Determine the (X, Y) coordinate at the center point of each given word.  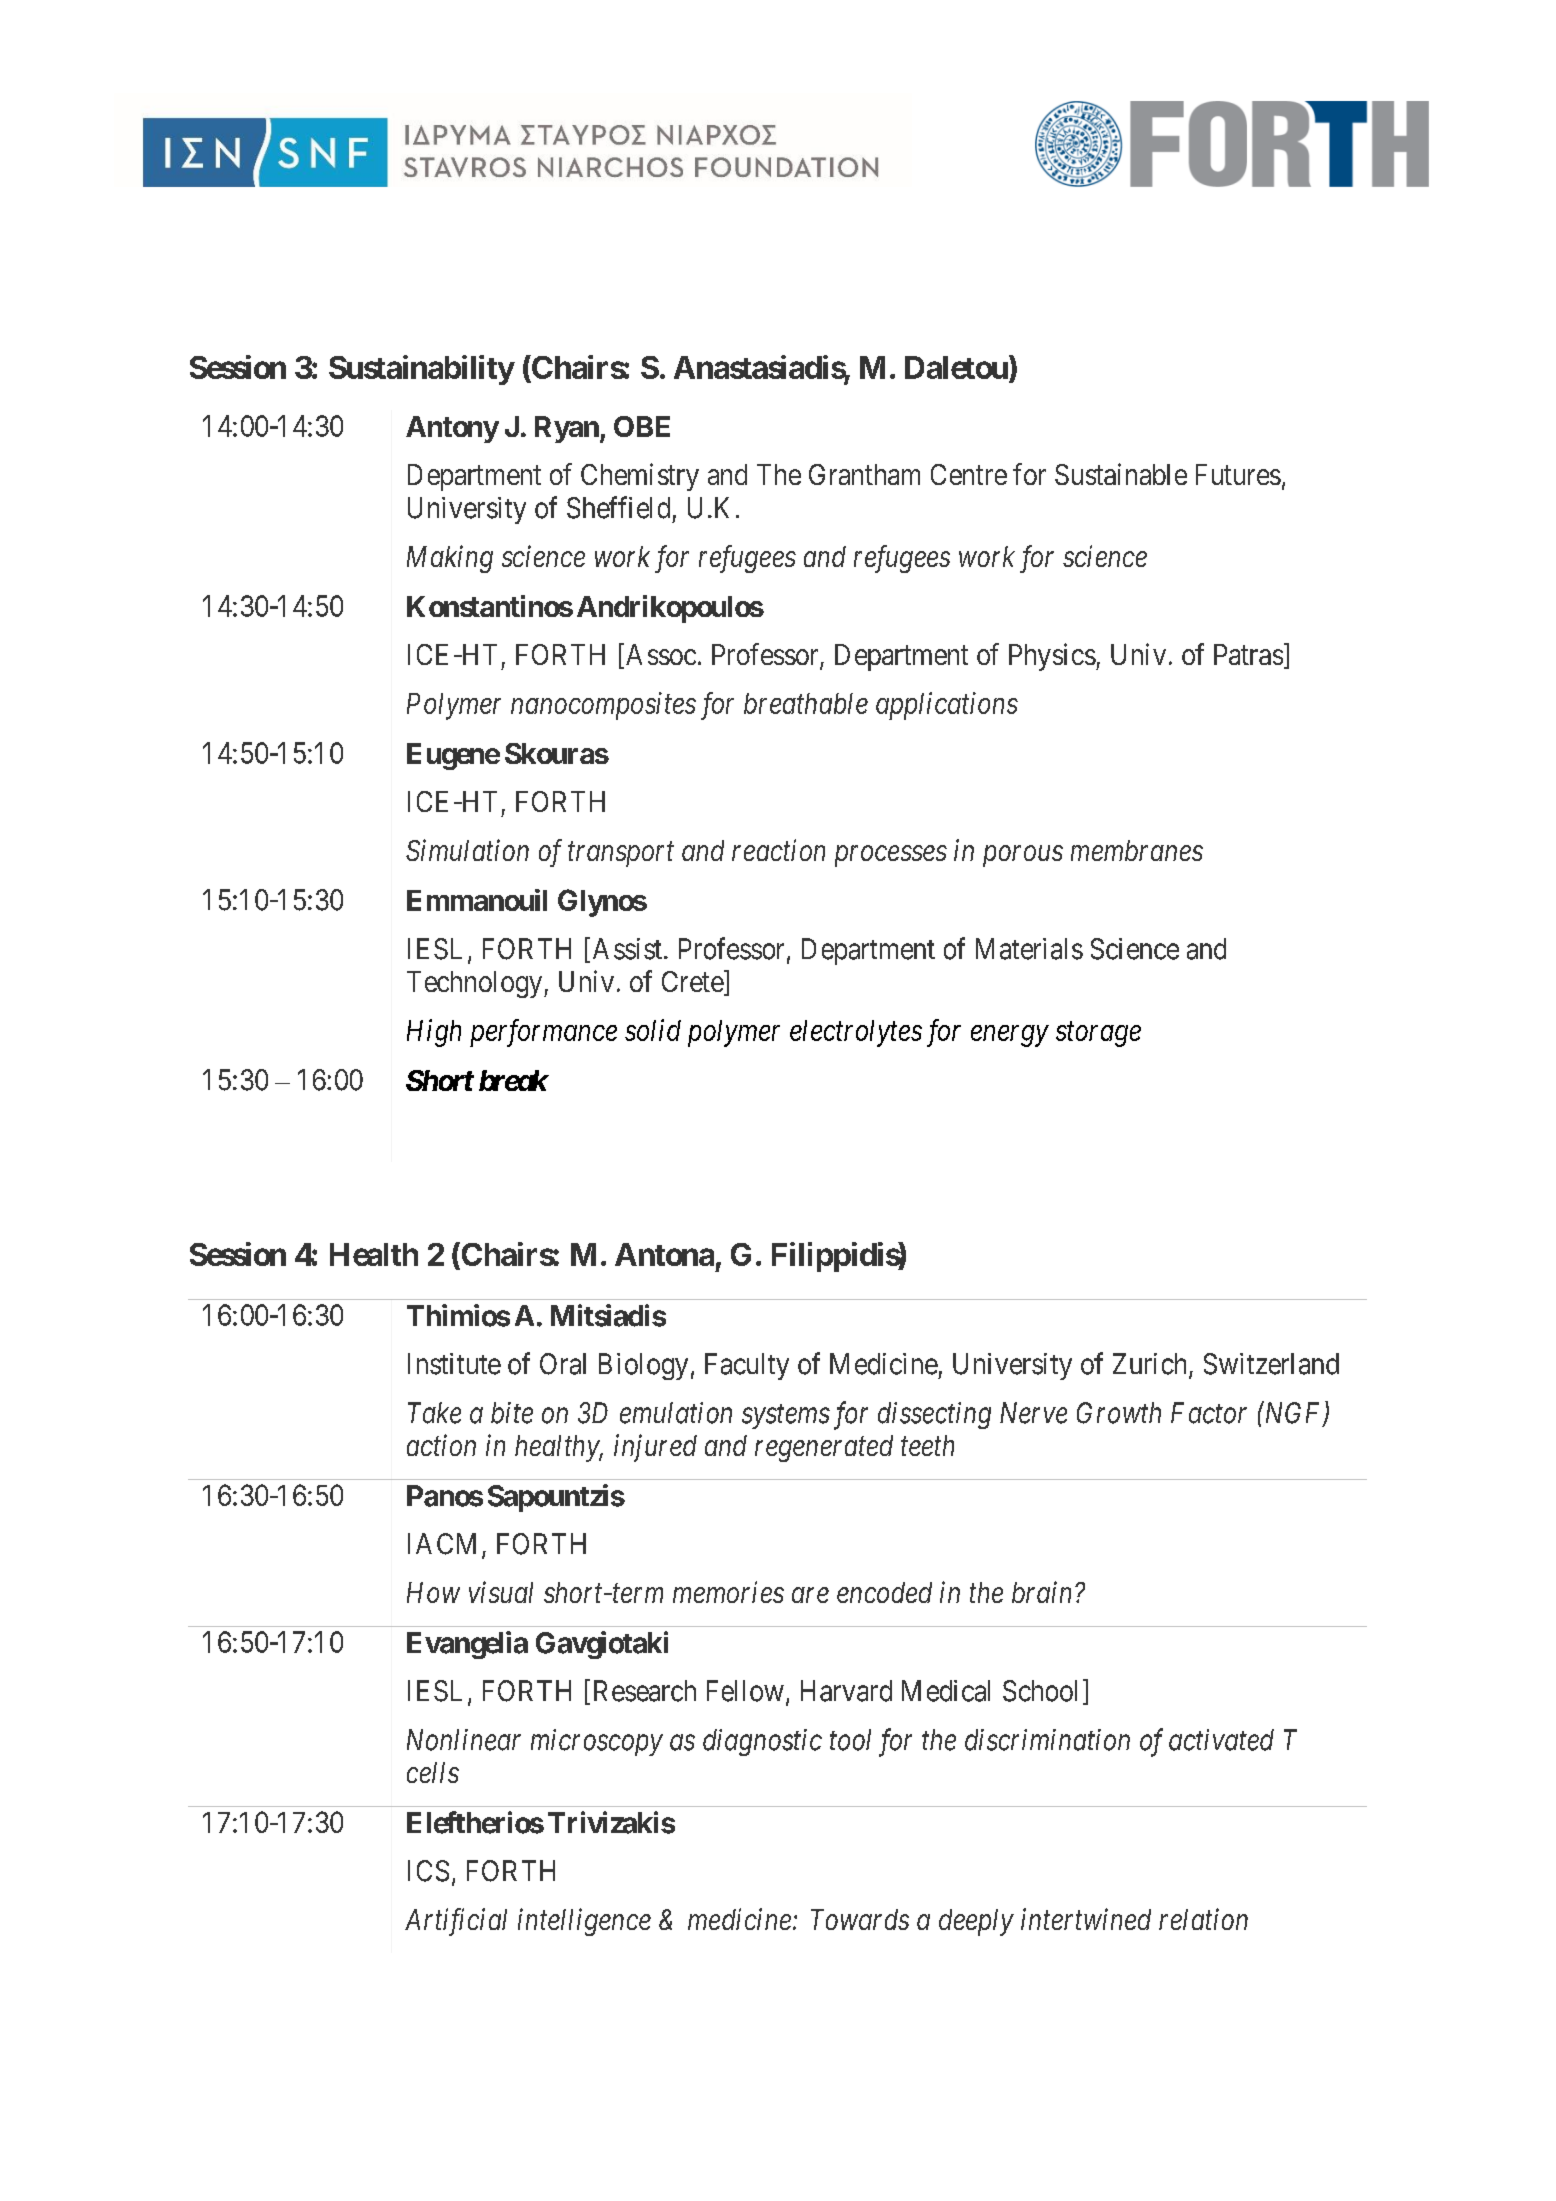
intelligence (584, 1922)
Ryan (568, 429)
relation (1203, 1919)
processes (891, 856)
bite (512, 1413)
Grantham (864, 474)
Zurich (1151, 1365)
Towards (860, 1919)
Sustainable (1121, 474)
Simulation (467, 850)
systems (786, 1417)
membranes (1137, 850)
